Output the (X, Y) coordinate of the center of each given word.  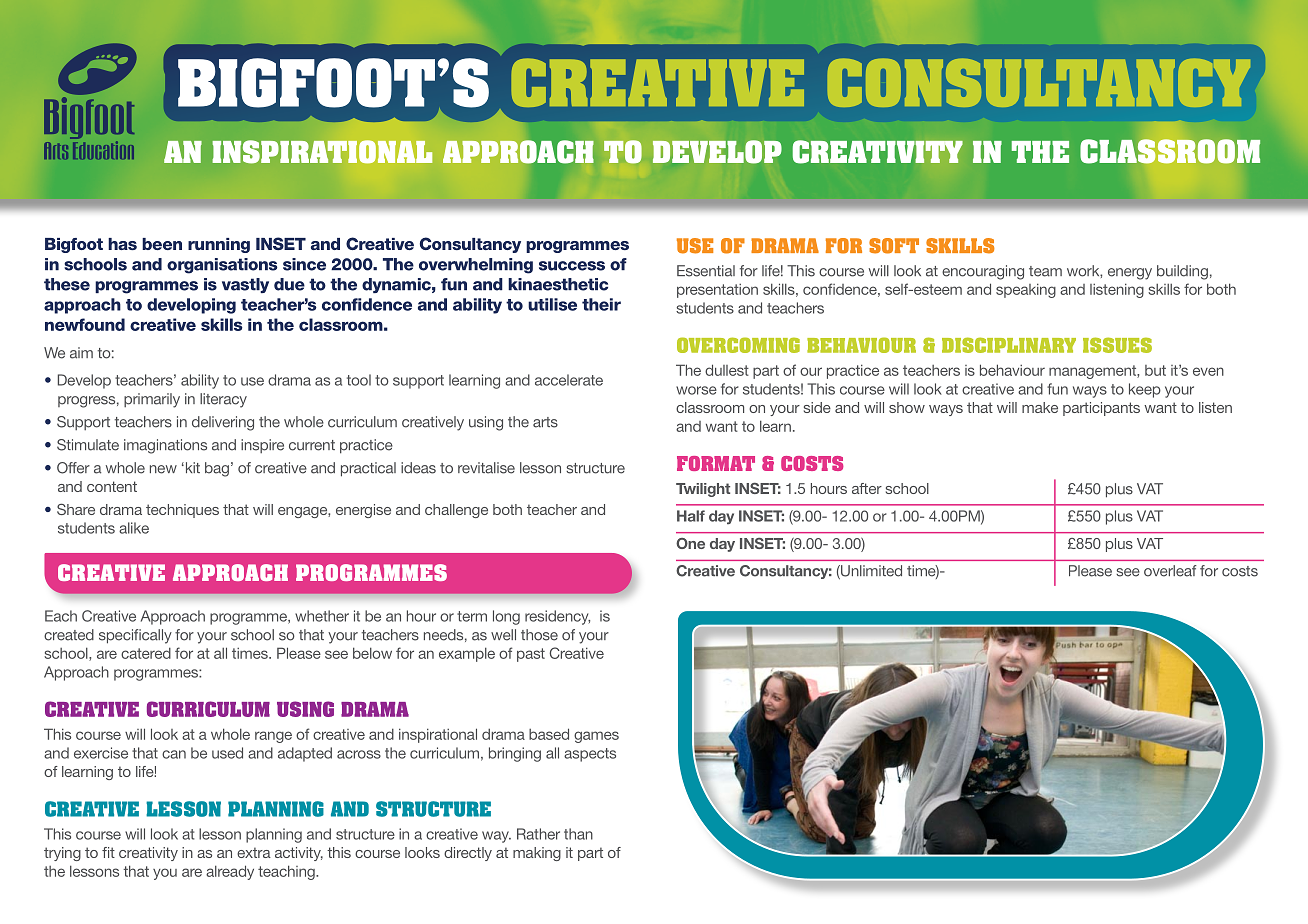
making (537, 854)
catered (146, 653)
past (531, 655)
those (539, 635)
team (1045, 271)
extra (254, 852)
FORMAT (716, 463)
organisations (222, 266)
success (572, 266)
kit (191, 467)
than (578, 834)
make (1040, 407)
